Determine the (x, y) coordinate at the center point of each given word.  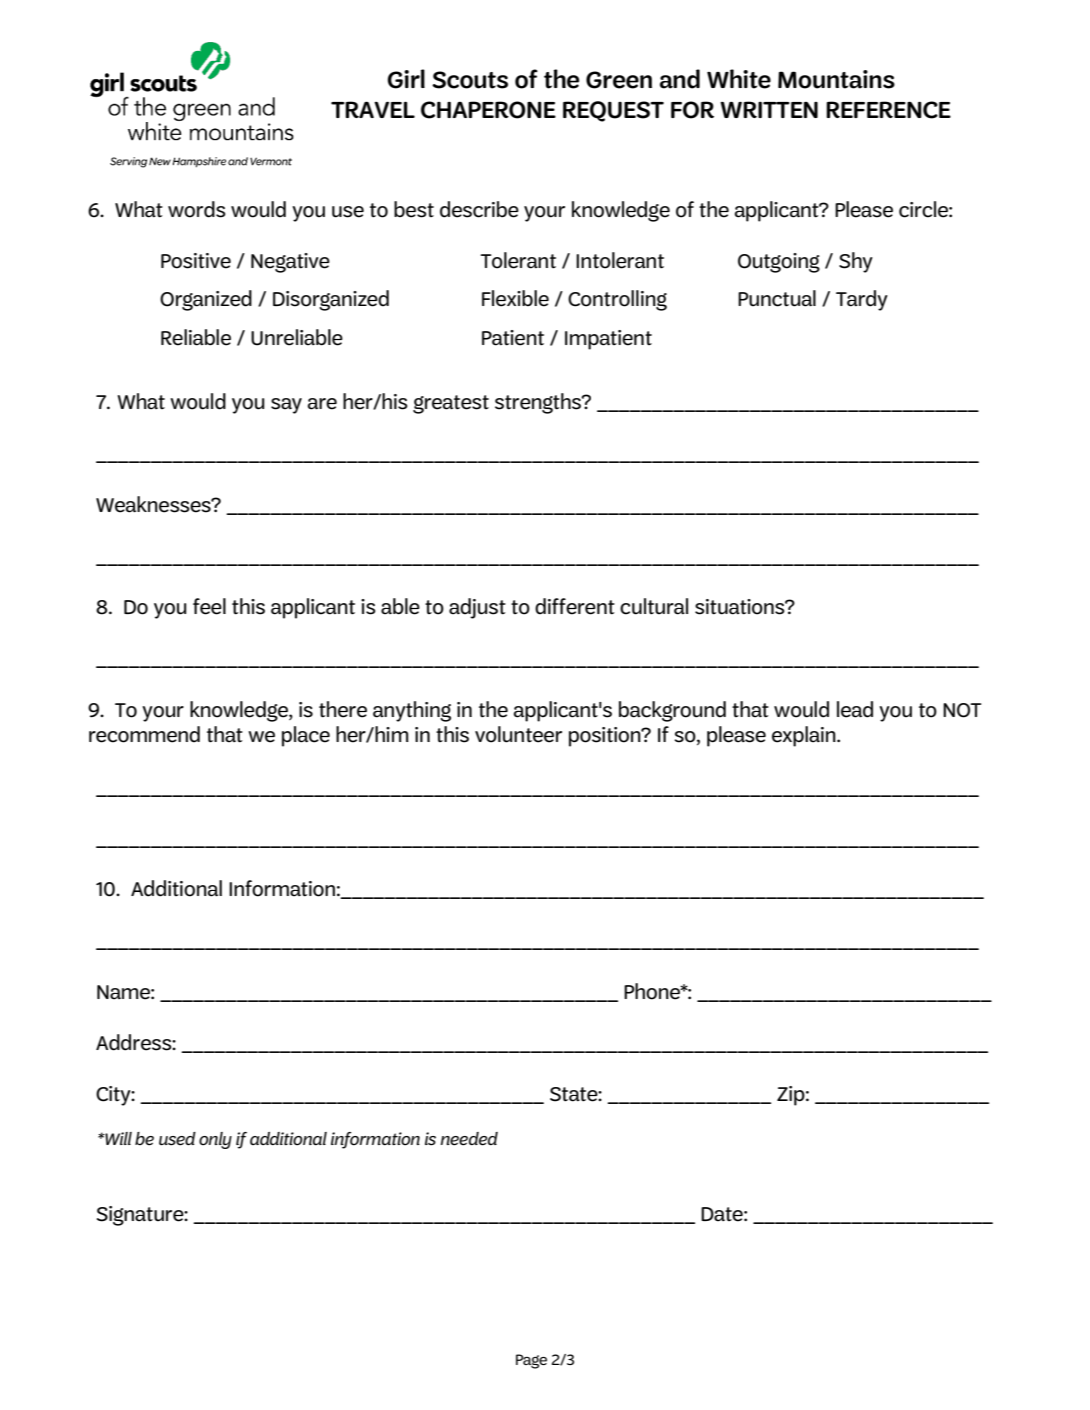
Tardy (862, 300)
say (286, 406)
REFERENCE (888, 110)
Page (531, 1361)
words (197, 209)
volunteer (518, 734)
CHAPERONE (488, 110)
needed (469, 1139)
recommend (144, 734)
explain (805, 736)
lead (855, 709)
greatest (451, 404)
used (177, 1139)
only (215, 1140)
